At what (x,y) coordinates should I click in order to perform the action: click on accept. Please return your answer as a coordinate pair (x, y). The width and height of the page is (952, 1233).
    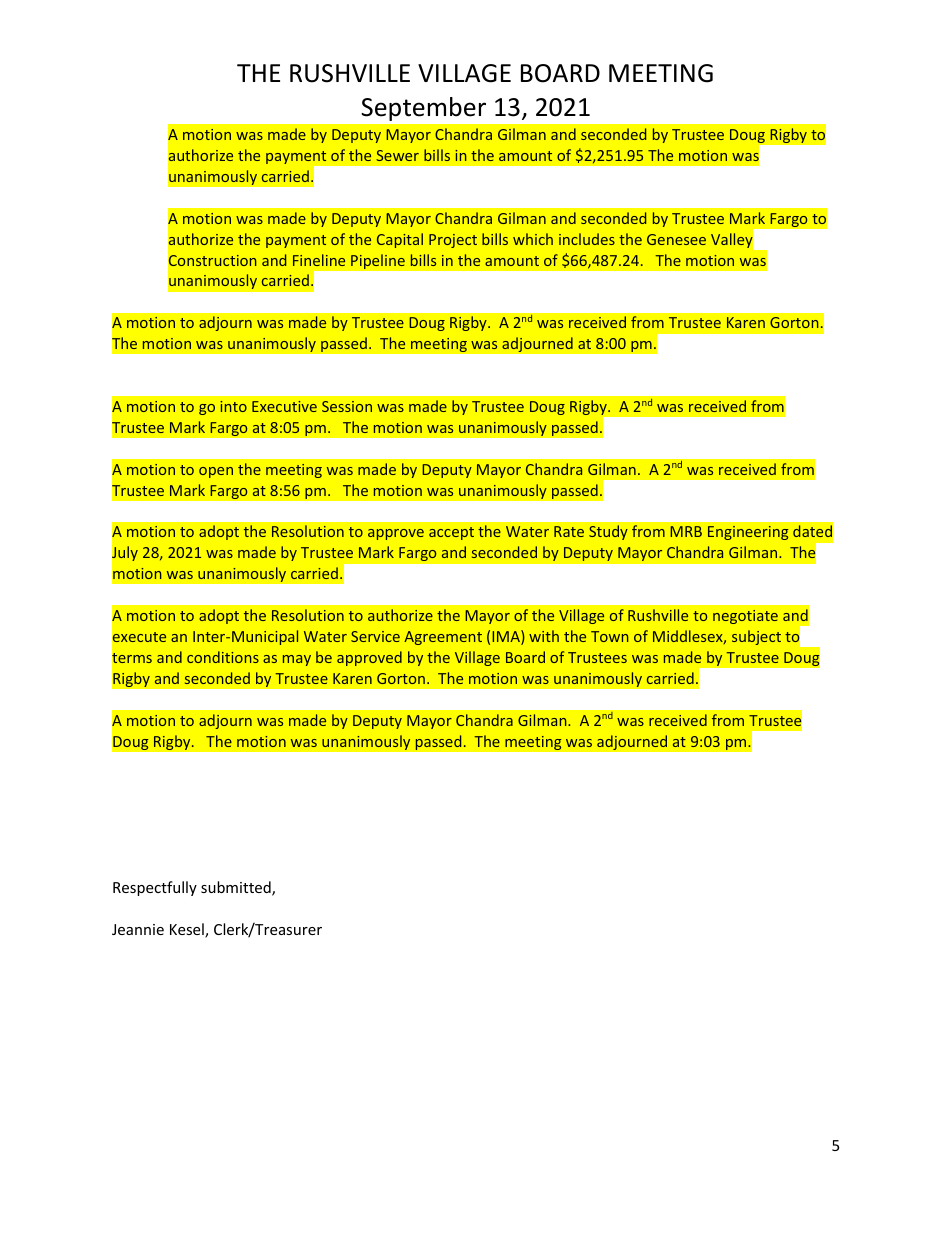
    Looking at the image, I should click on (451, 533).
